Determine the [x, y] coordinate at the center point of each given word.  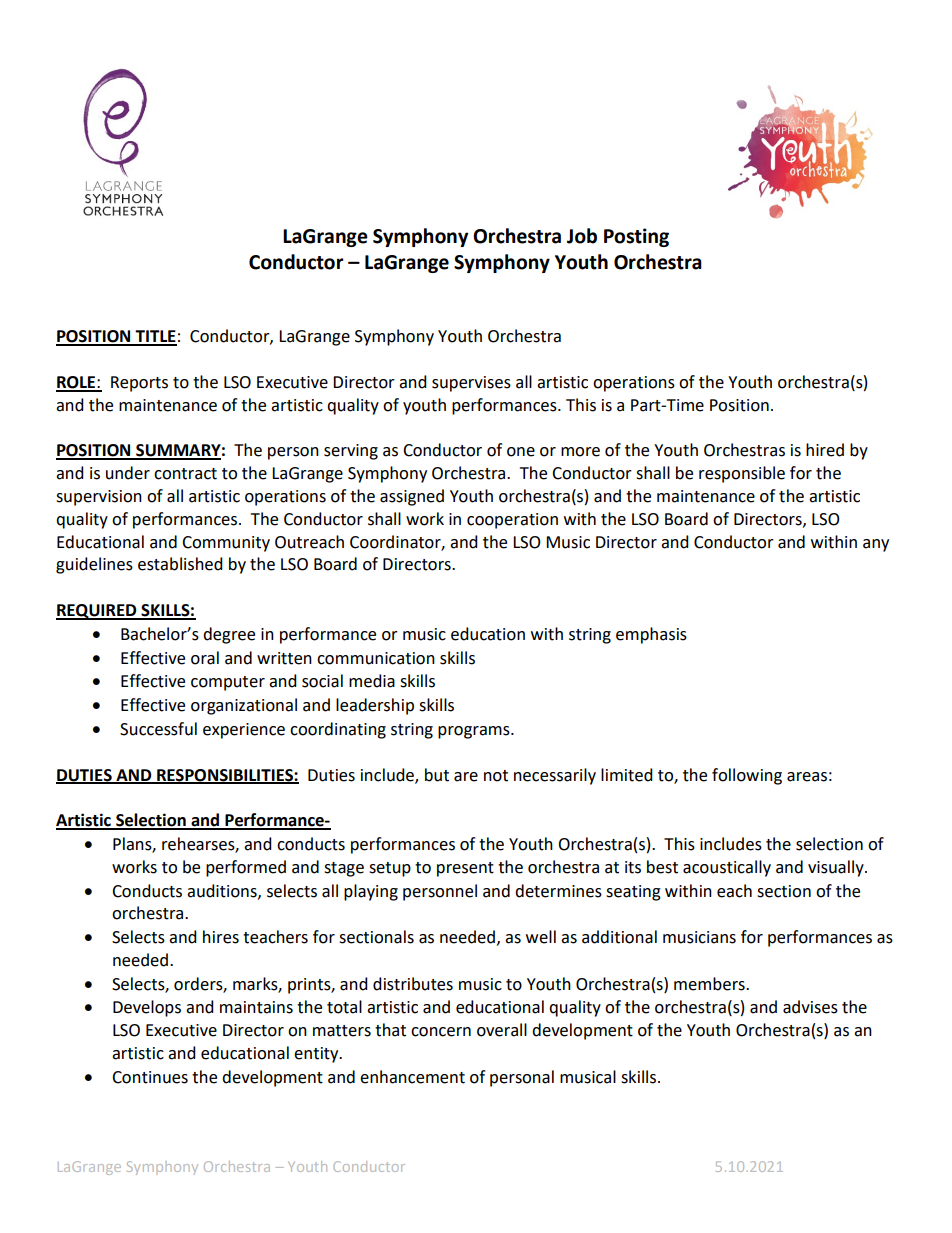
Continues [150, 1077]
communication [376, 658]
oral [205, 658]
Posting [636, 237]
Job [582, 236]
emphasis [651, 635]
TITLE [155, 337]
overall [502, 1030]
